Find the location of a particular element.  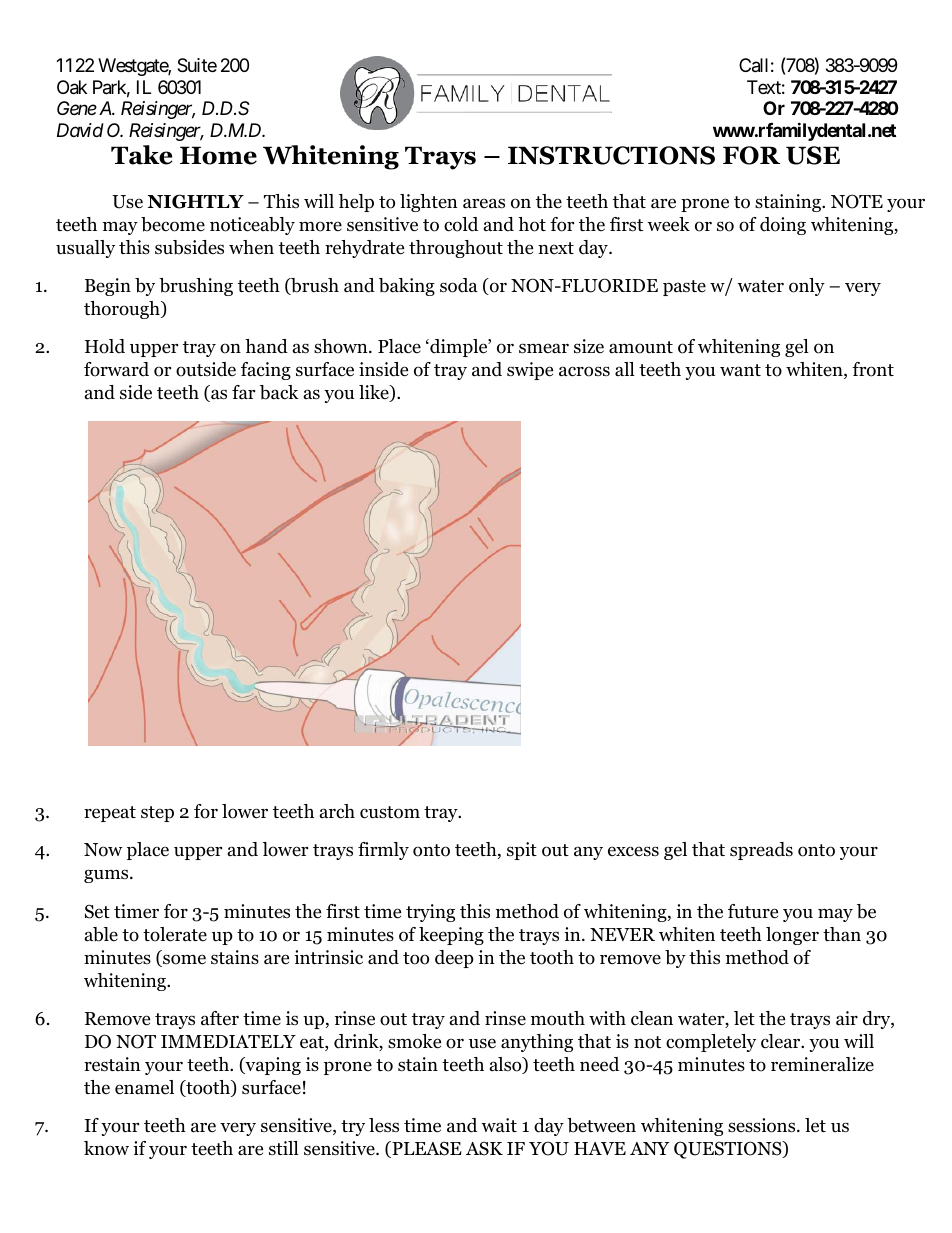

spreads is located at coordinates (761, 851).
